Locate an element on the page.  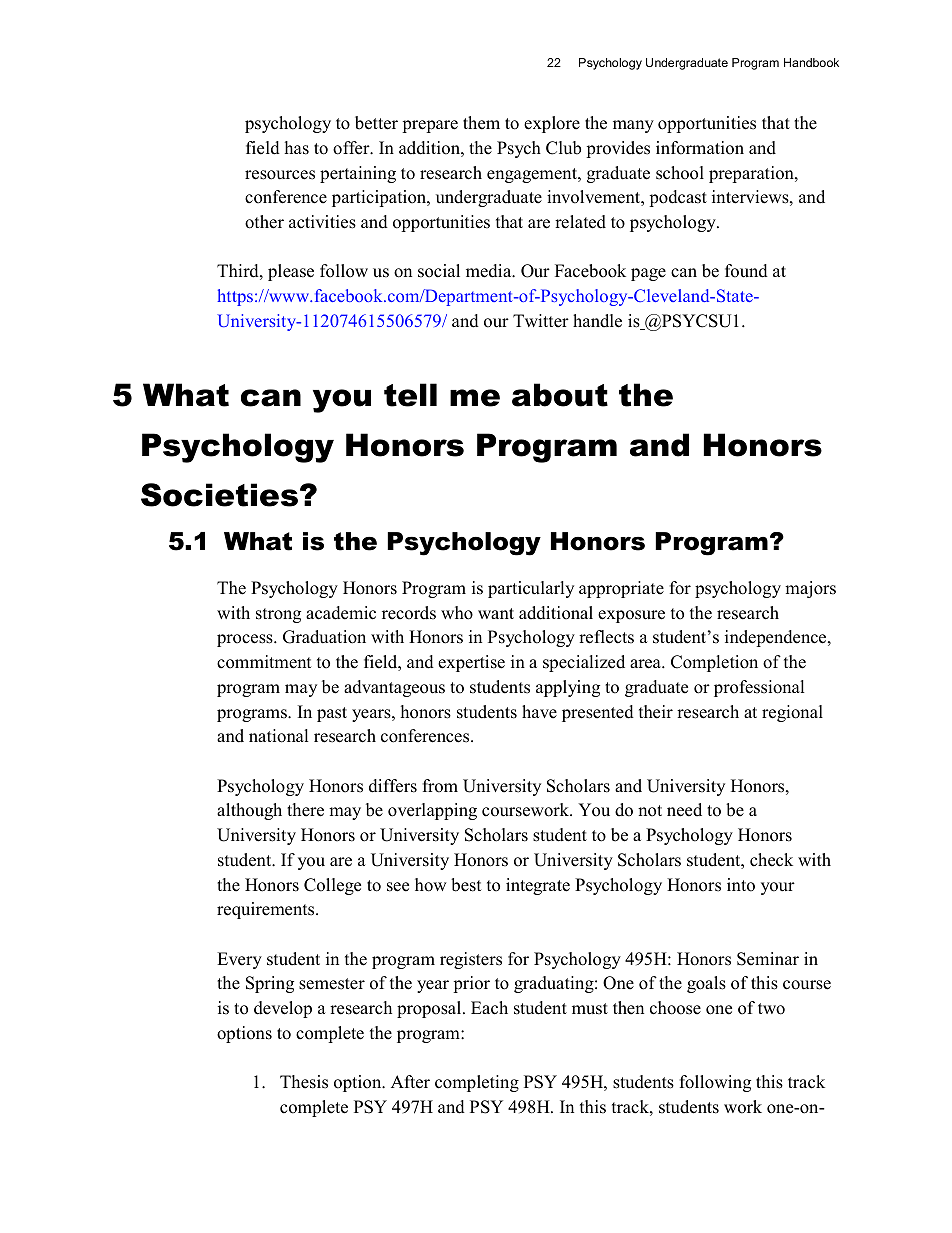
Thesis is located at coordinates (304, 1082).
